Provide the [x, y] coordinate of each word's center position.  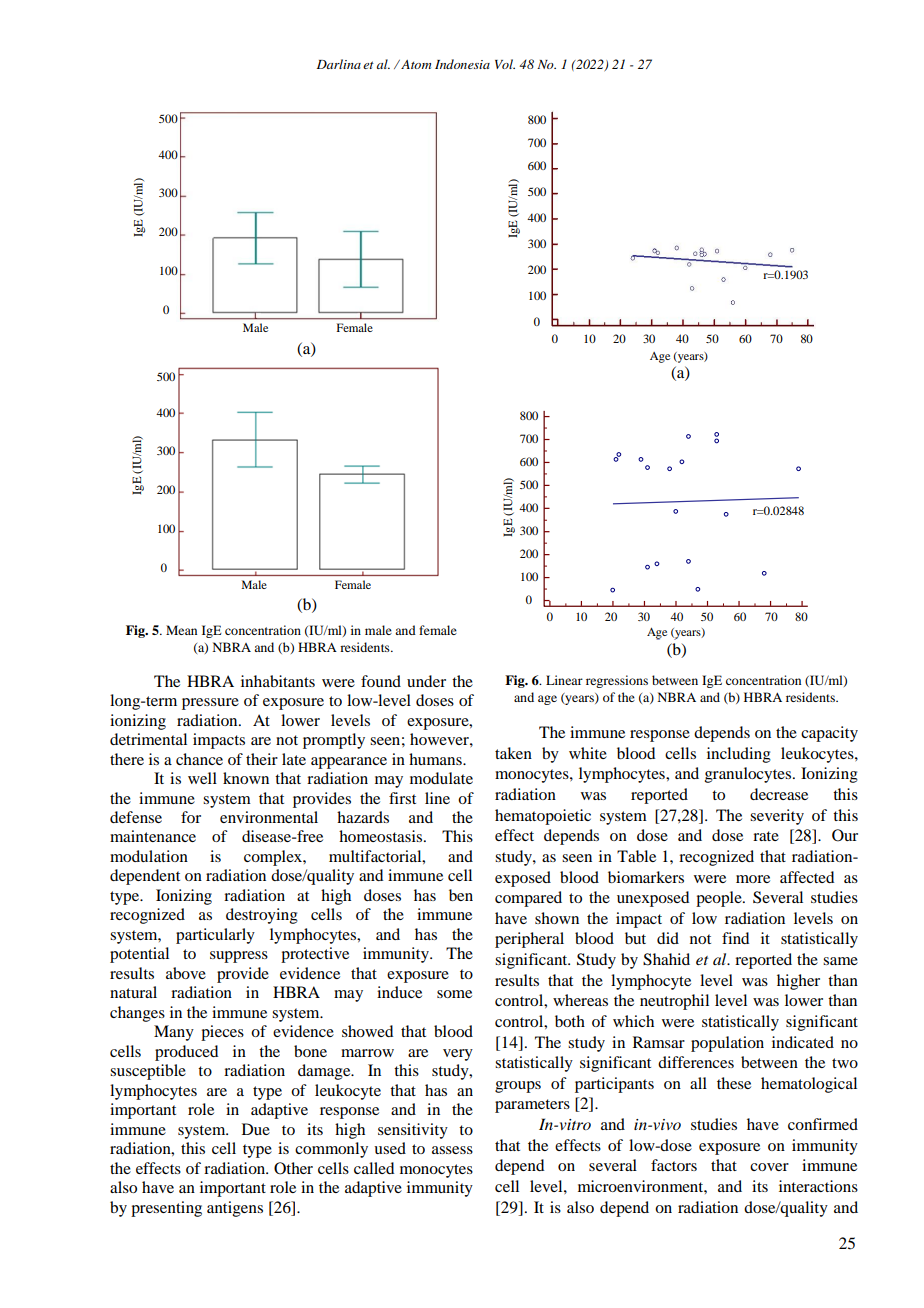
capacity [829, 734]
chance [199, 759]
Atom [415, 64]
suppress [239, 957]
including [739, 755]
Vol [505, 64]
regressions [617, 681]
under [426, 681]
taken [513, 753]
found [381, 681]
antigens [235, 1209]
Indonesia [462, 64]
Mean [181, 630]
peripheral [529, 940]
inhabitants [278, 681]
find [735, 938]
